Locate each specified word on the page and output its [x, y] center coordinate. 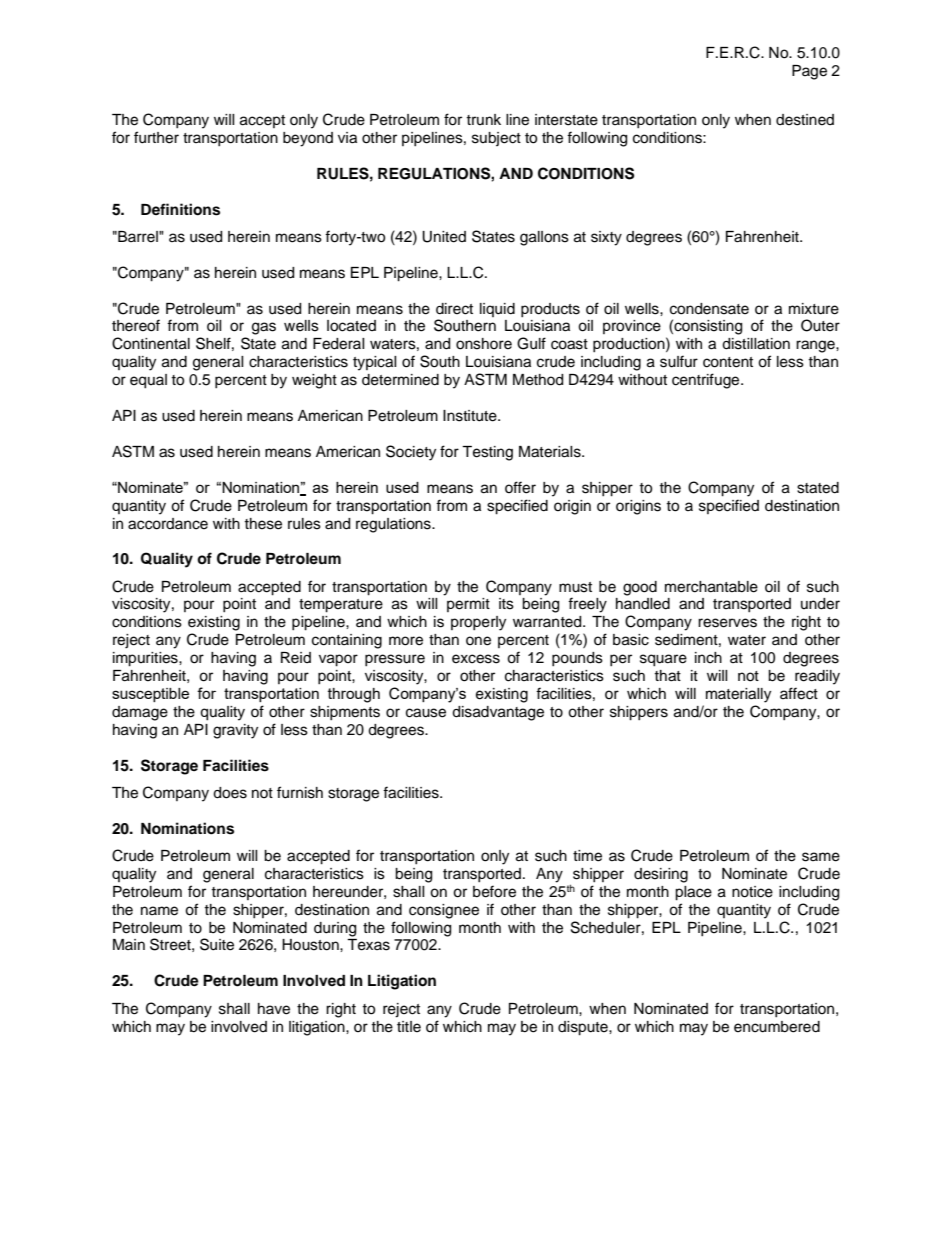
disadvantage [498, 713]
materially [738, 695]
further [156, 137]
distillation [756, 344]
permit [468, 605]
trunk [483, 119]
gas [264, 328]
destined [805, 120]
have [274, 1009]
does [230, 793]
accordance [168, 524]
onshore [484, 344]
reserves [727, 623]
